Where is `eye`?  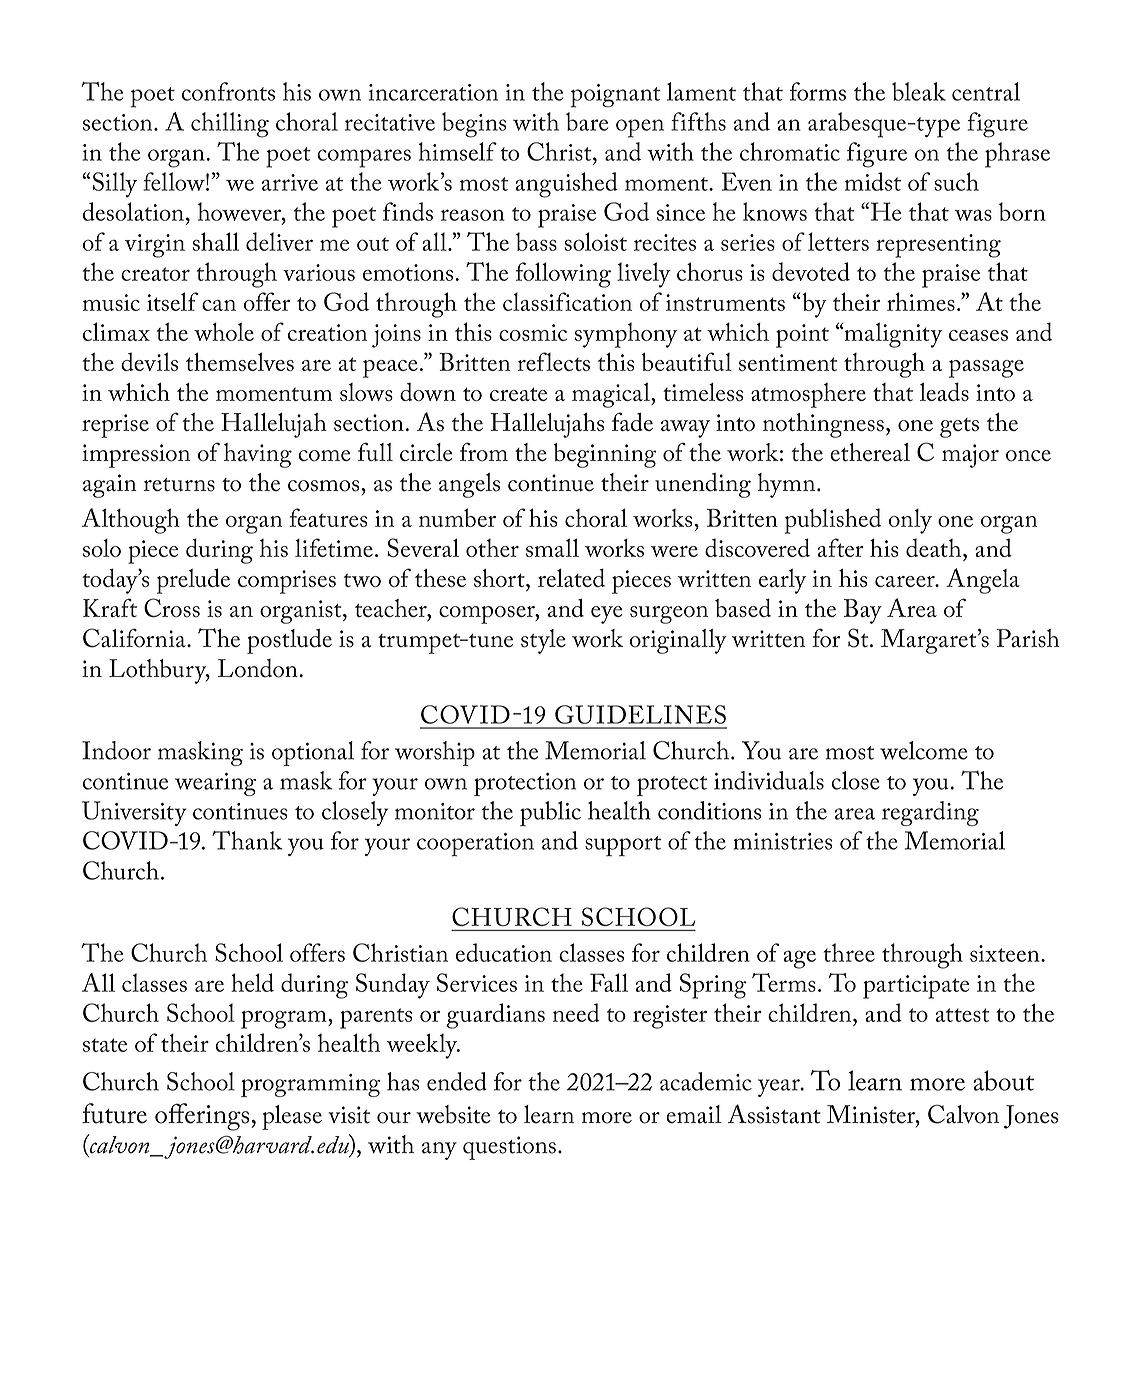
eye is located at coordinates (607, 615).
